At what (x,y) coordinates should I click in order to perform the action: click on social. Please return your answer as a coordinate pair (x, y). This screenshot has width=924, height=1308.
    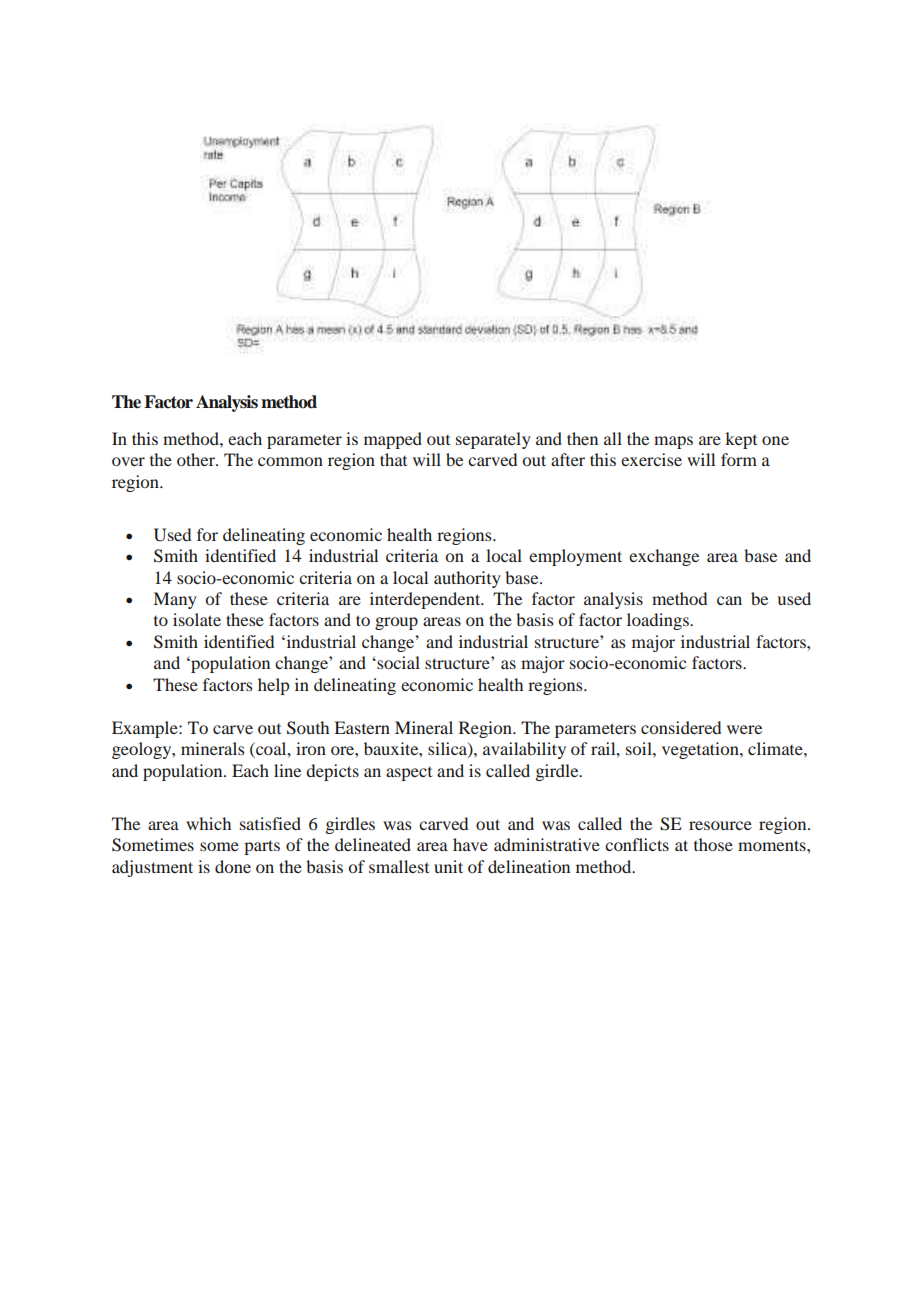
    Looking at the image, I should click on (397, 662).
